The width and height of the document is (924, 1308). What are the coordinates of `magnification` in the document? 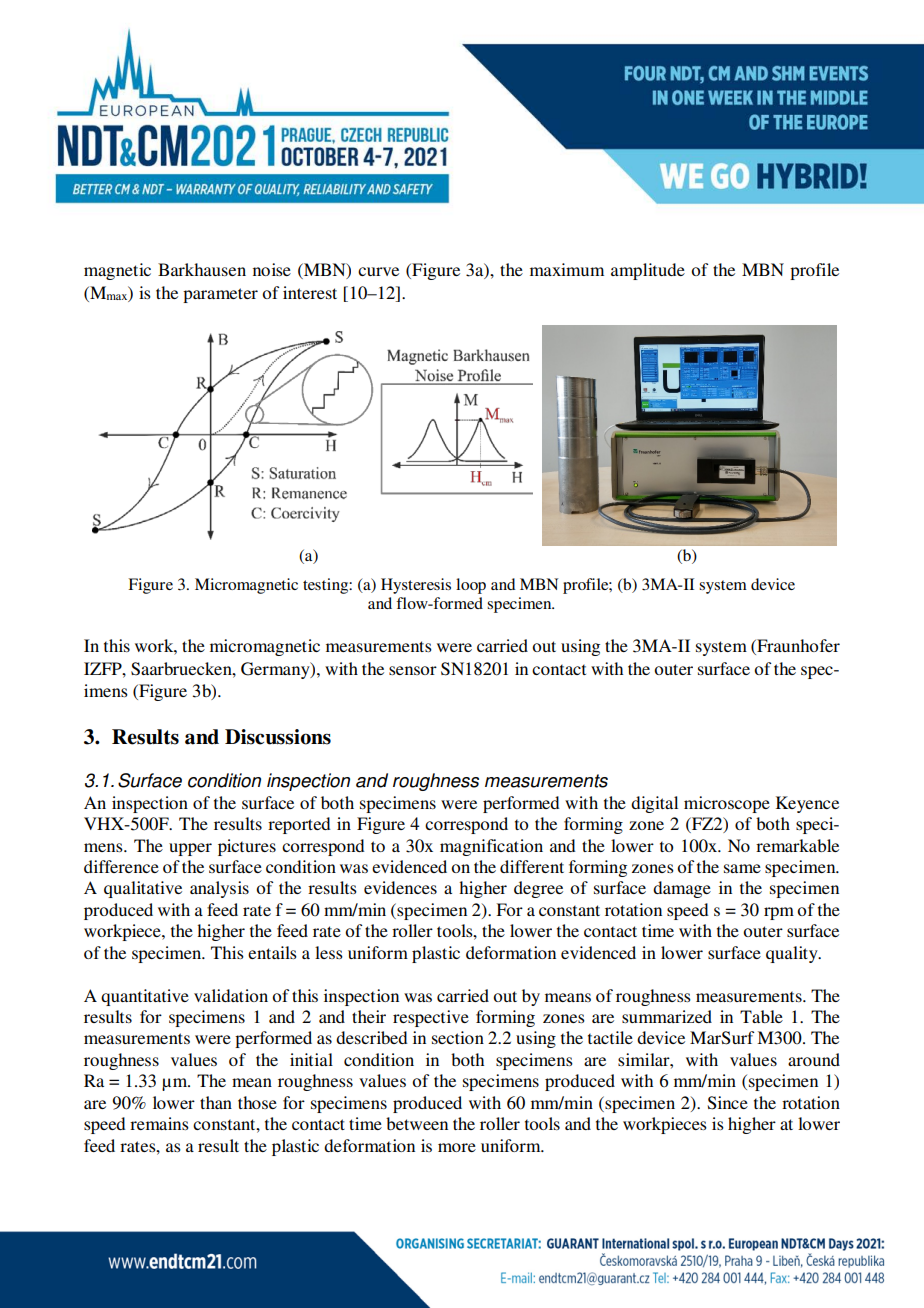 It's located at (491, 847).
